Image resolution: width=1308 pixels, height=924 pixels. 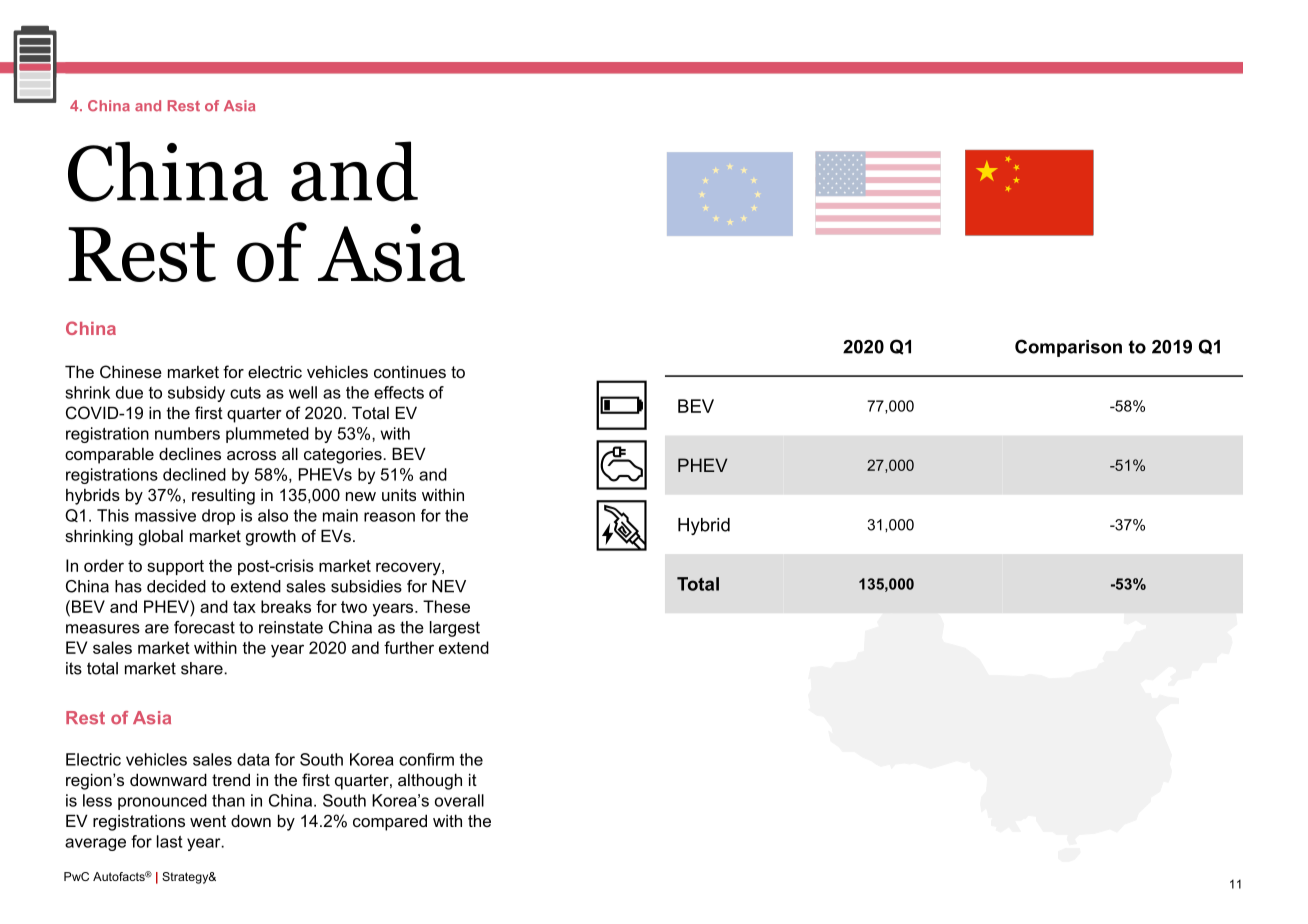 I want to click on These, so click(x=446, y=606).
